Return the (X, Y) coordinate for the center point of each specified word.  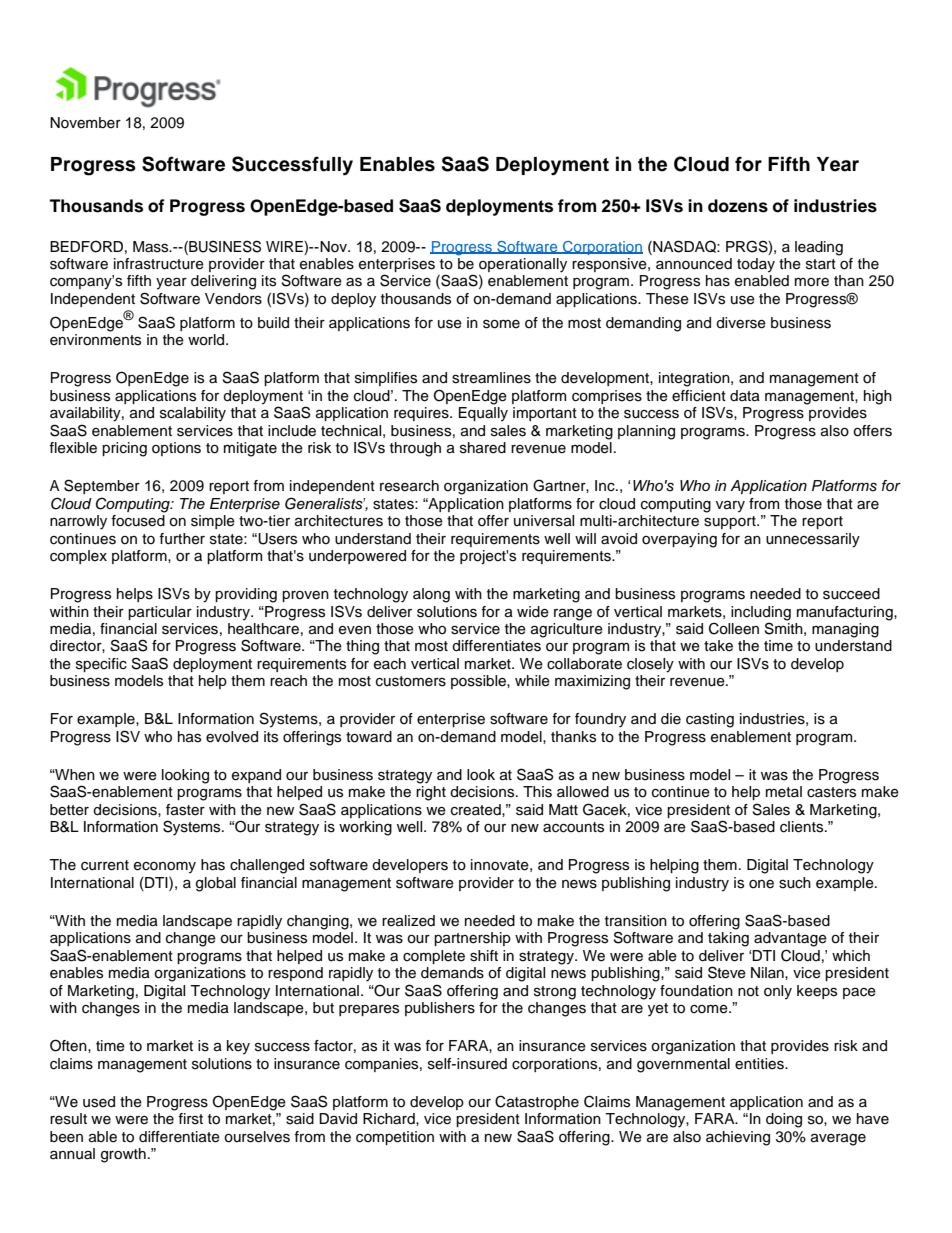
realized (408, 921)
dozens (738, 206)
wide (533, 612)
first (190, 1119)
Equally (483, 414)
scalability (193, 414)
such (795, 883)
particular (160, 613)
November (85, 123)
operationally (523, 265)
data (745, 396)
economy (165, 868)
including (761, 613)
